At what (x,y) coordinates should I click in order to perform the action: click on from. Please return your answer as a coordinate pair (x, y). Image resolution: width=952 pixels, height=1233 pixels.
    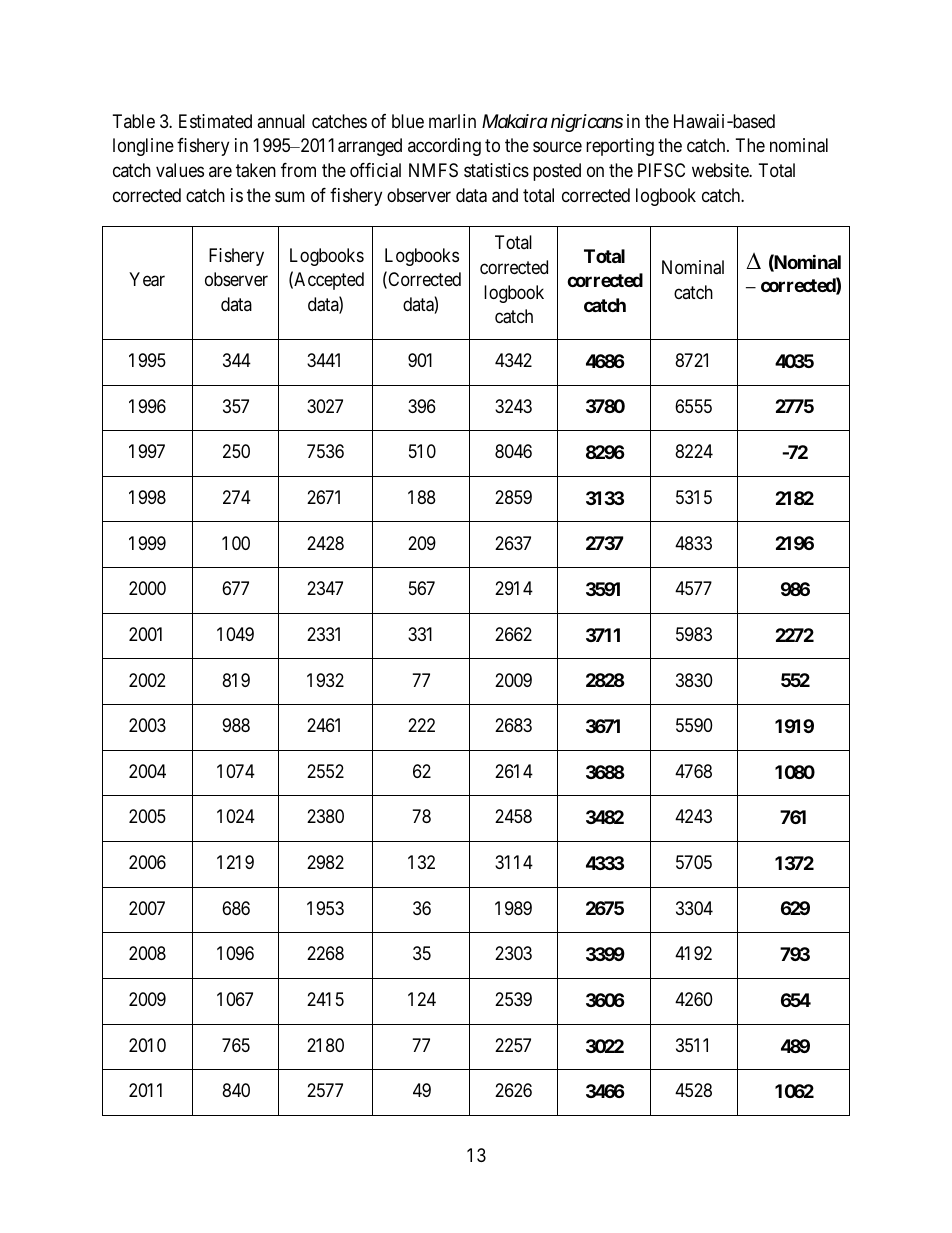
    Looking at the image, I should click on (298, 170).
